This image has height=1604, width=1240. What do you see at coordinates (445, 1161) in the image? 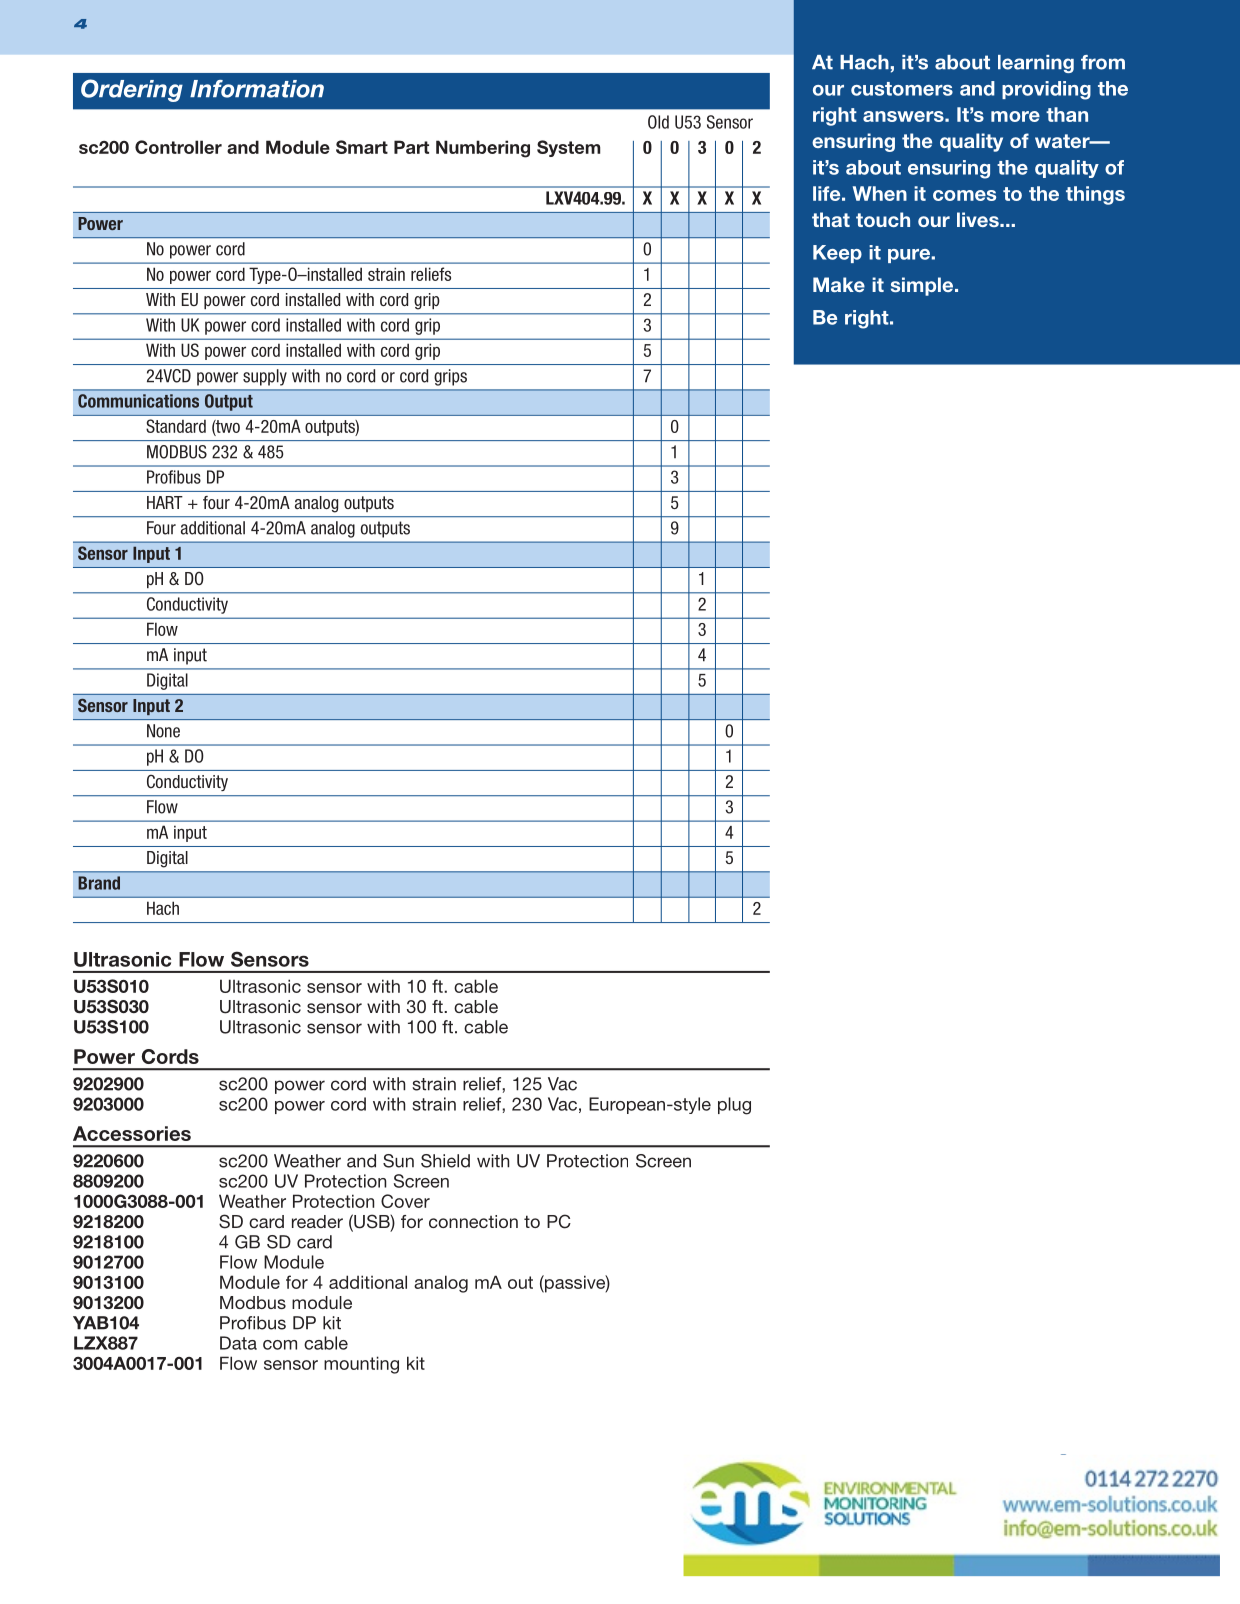
I see `Shield` at bounding box center [445, 1161].
